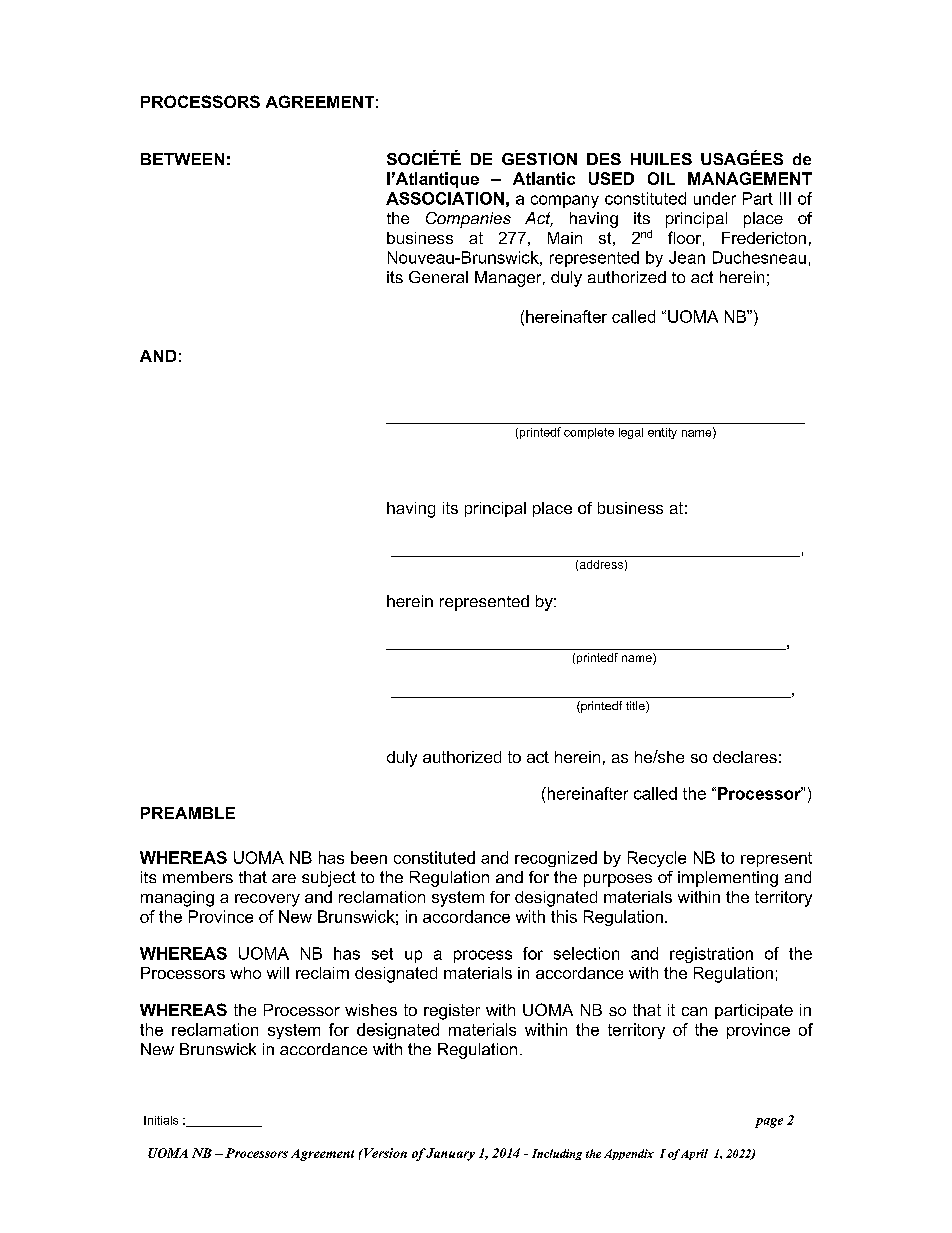 The height and width of the image is (1233, 952). Describe the element at coordinates (450, 1154) in the image. I see `January` at that location.
